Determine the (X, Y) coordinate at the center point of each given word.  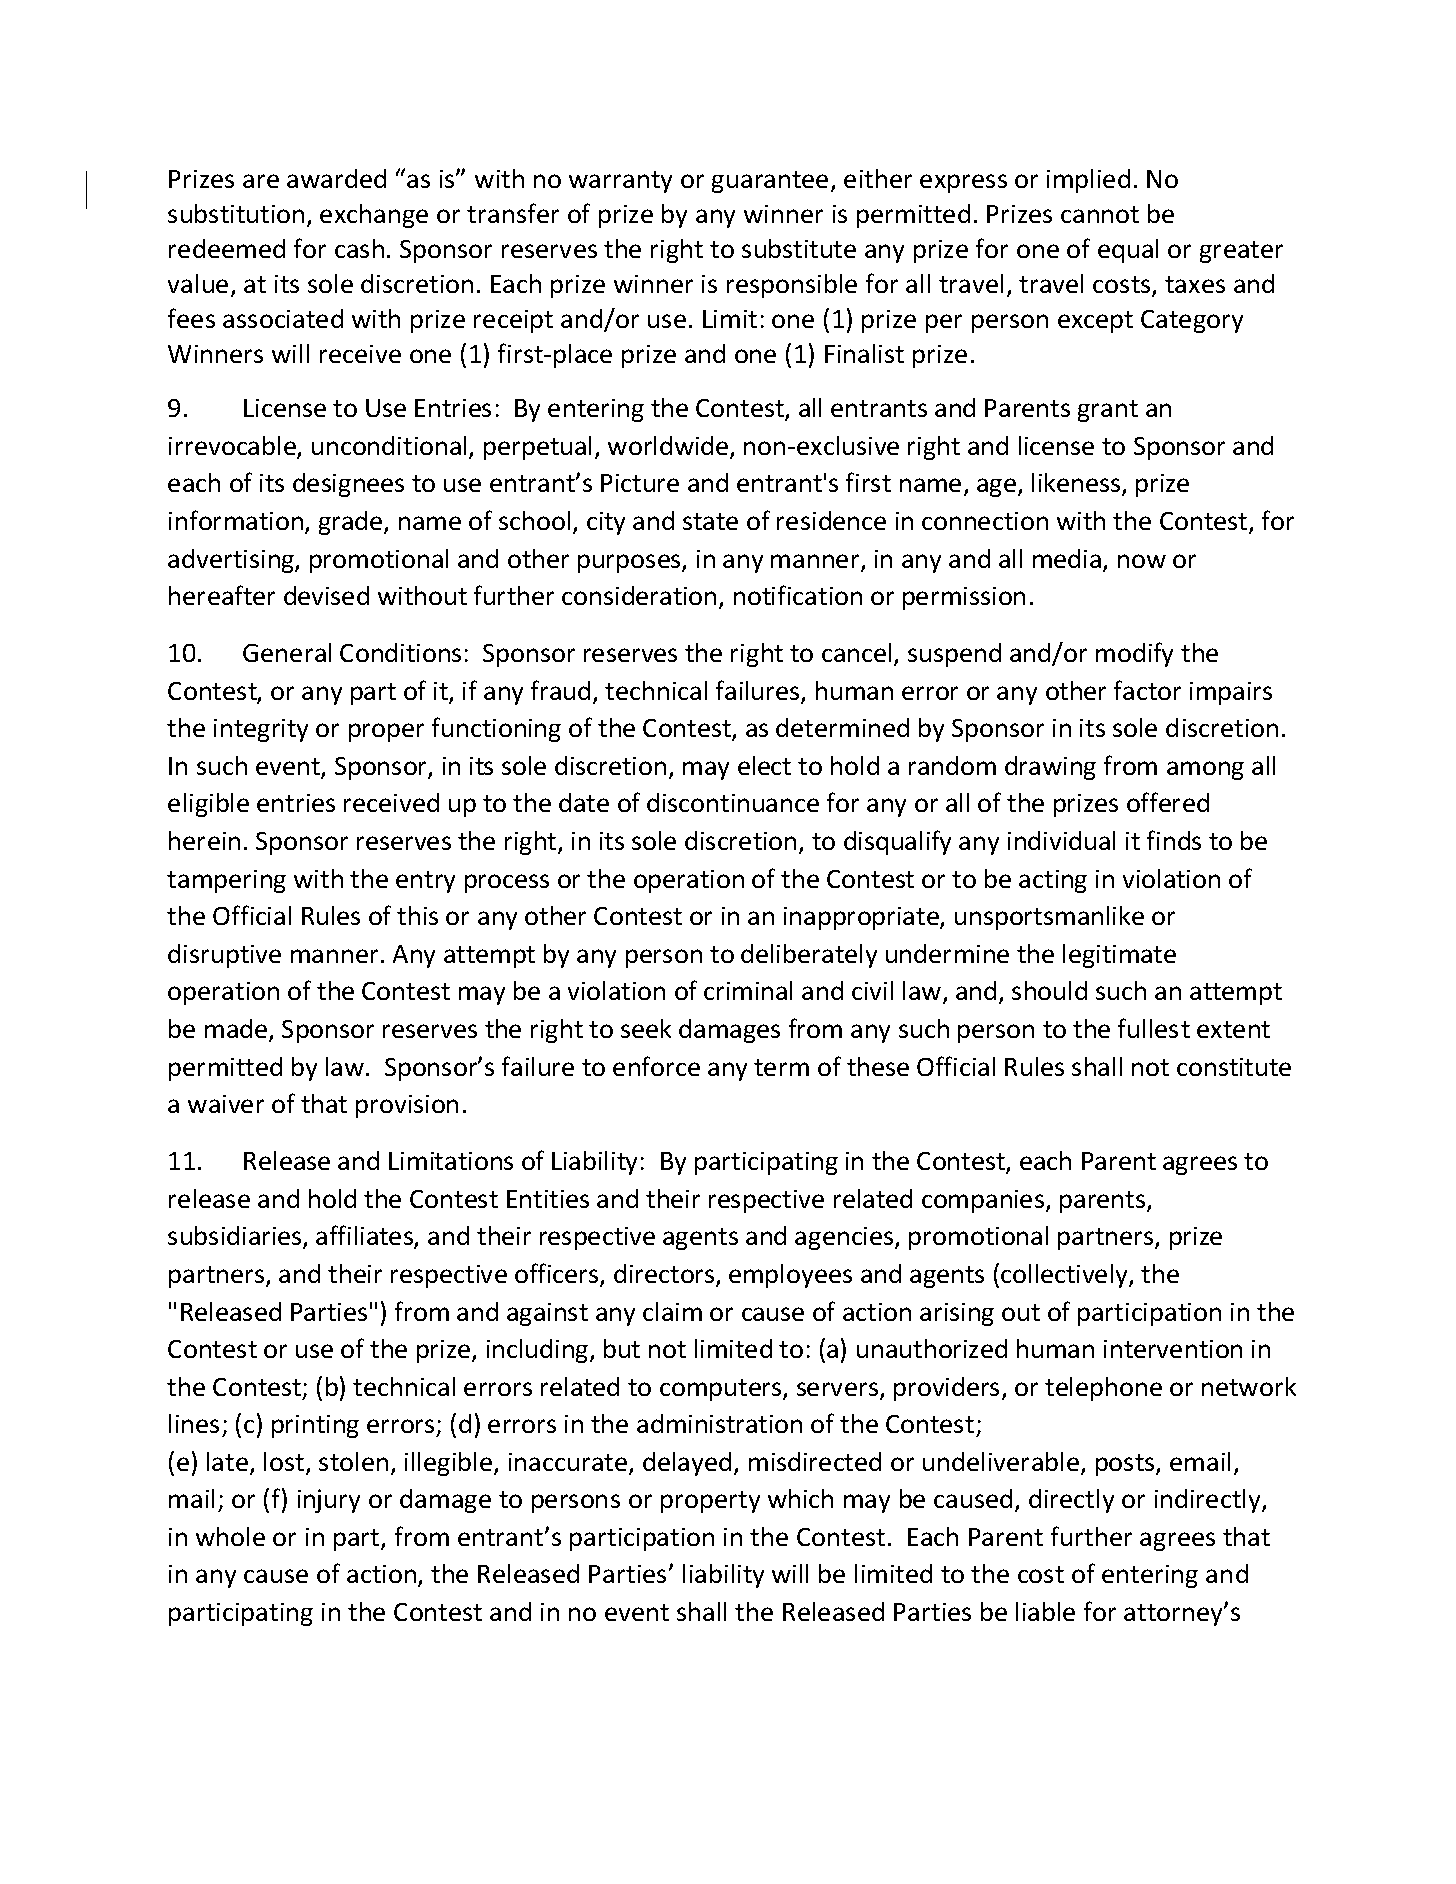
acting (1053, 881)
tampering (226, 881)
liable (1045, 1611)
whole (230, 1536)
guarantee (770, 182)
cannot (1100, 214)
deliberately (809, 956)
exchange (374, 216)
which (800, 1498)
